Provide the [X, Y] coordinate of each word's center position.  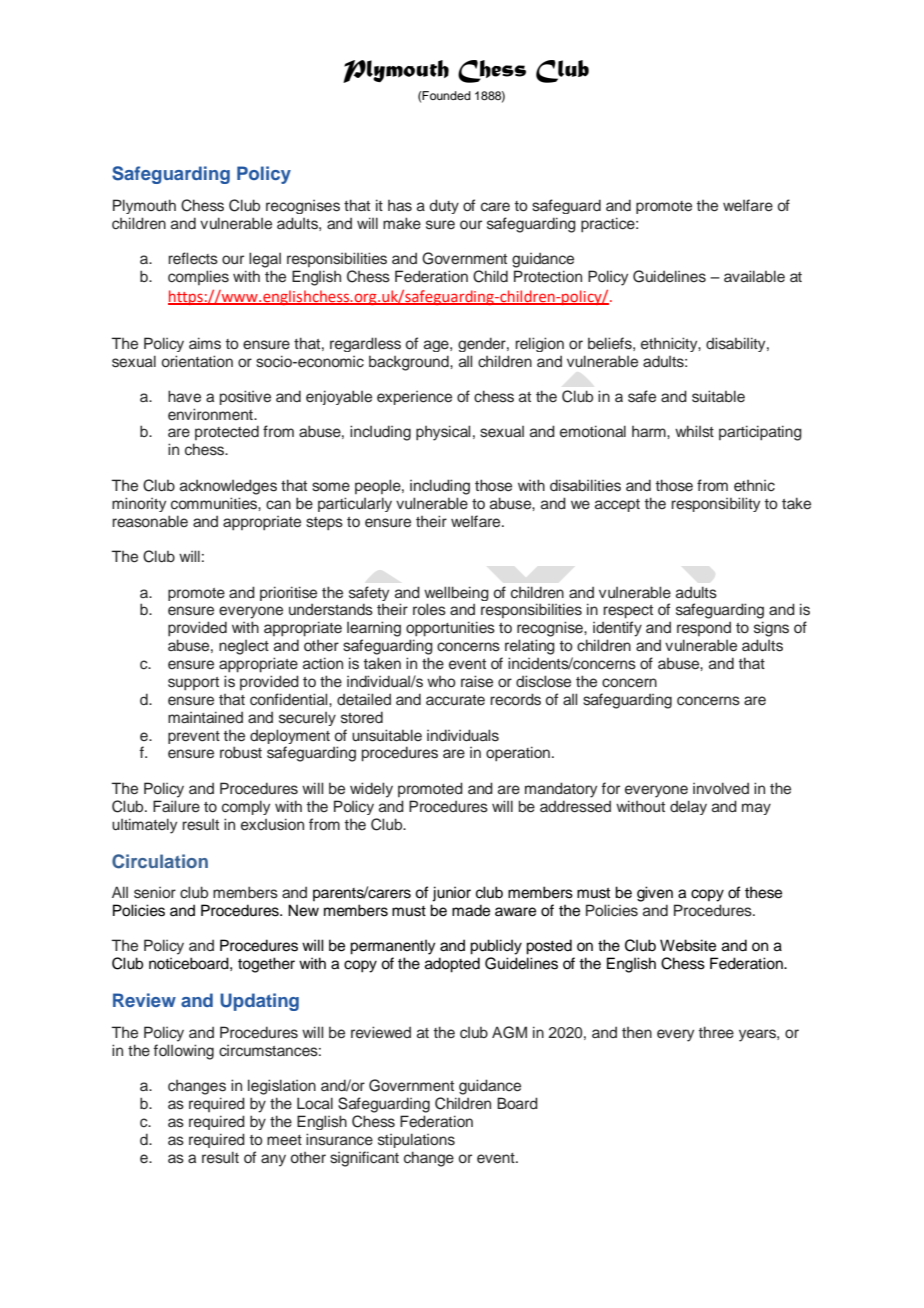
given [655, 894]
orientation [197, 361]
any [273, 1160]
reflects [193, 258]
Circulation [160, 861]
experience [414, 398]
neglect [244, 647]
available [754, 276]
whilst [694, 431]
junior [451, 894]
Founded [446, 95]
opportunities [450, 629]
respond [704, 629]
